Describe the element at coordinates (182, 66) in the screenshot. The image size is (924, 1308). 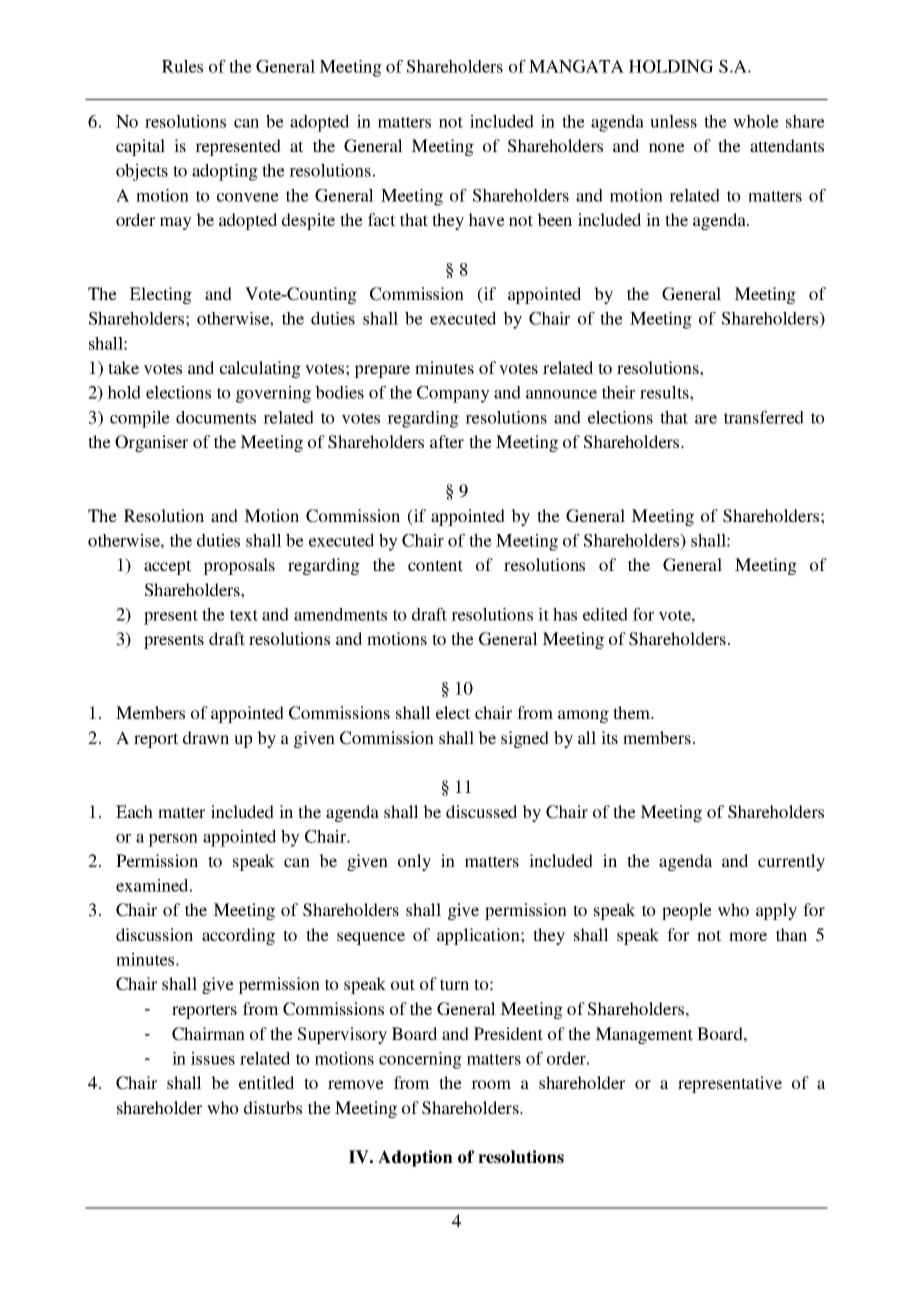
I see `Rules` at that location.
